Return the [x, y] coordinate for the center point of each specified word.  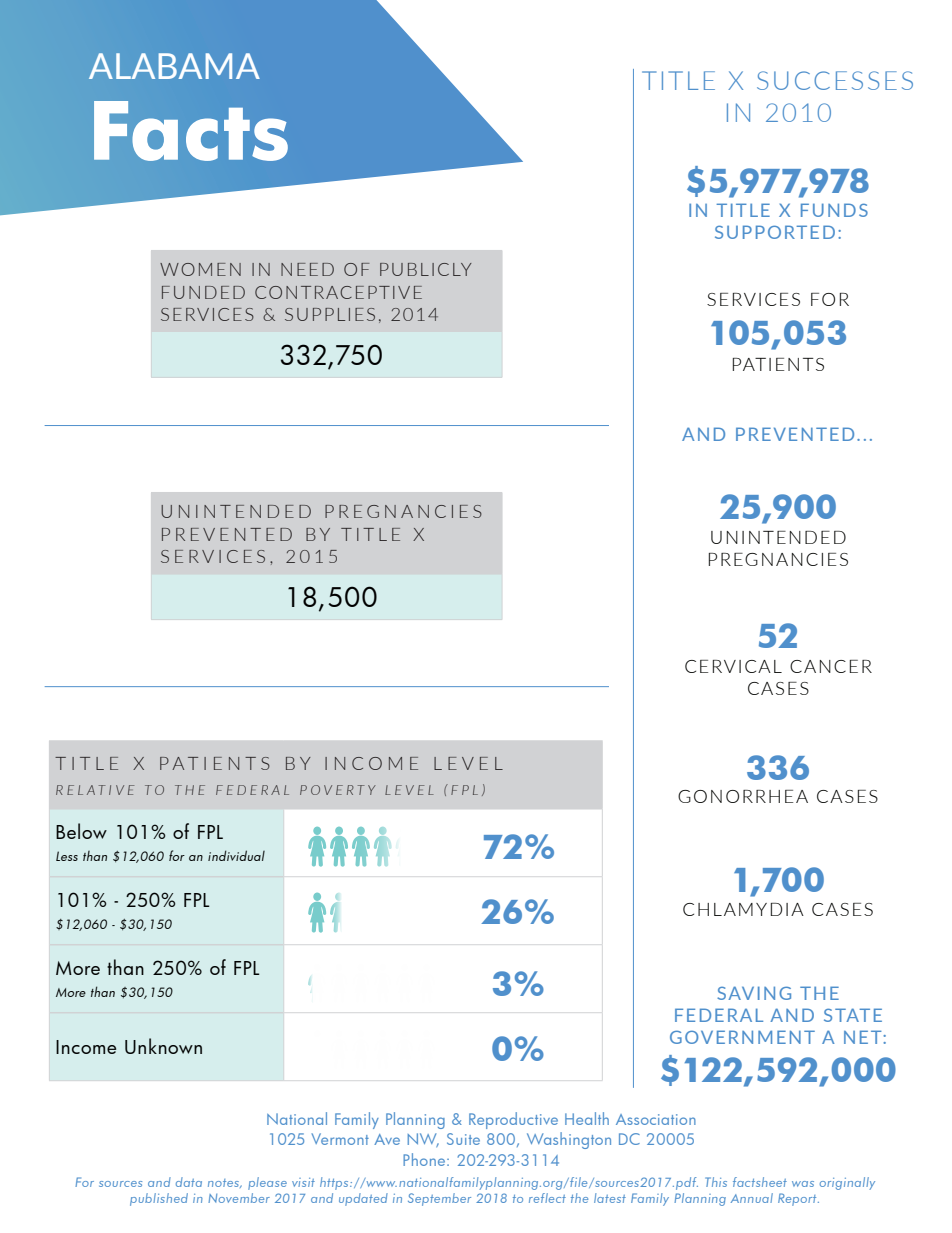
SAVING [754, 993]
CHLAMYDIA [743, 909]
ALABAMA [174, 66]
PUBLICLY [426, 269]
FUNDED [203, 292]
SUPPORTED [775, 232]
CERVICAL [733, 666]
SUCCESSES [835, 80]
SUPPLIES [330, 314]
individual [236, 855]
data [189, 1182]
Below [81, 831]
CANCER [831, 666]
